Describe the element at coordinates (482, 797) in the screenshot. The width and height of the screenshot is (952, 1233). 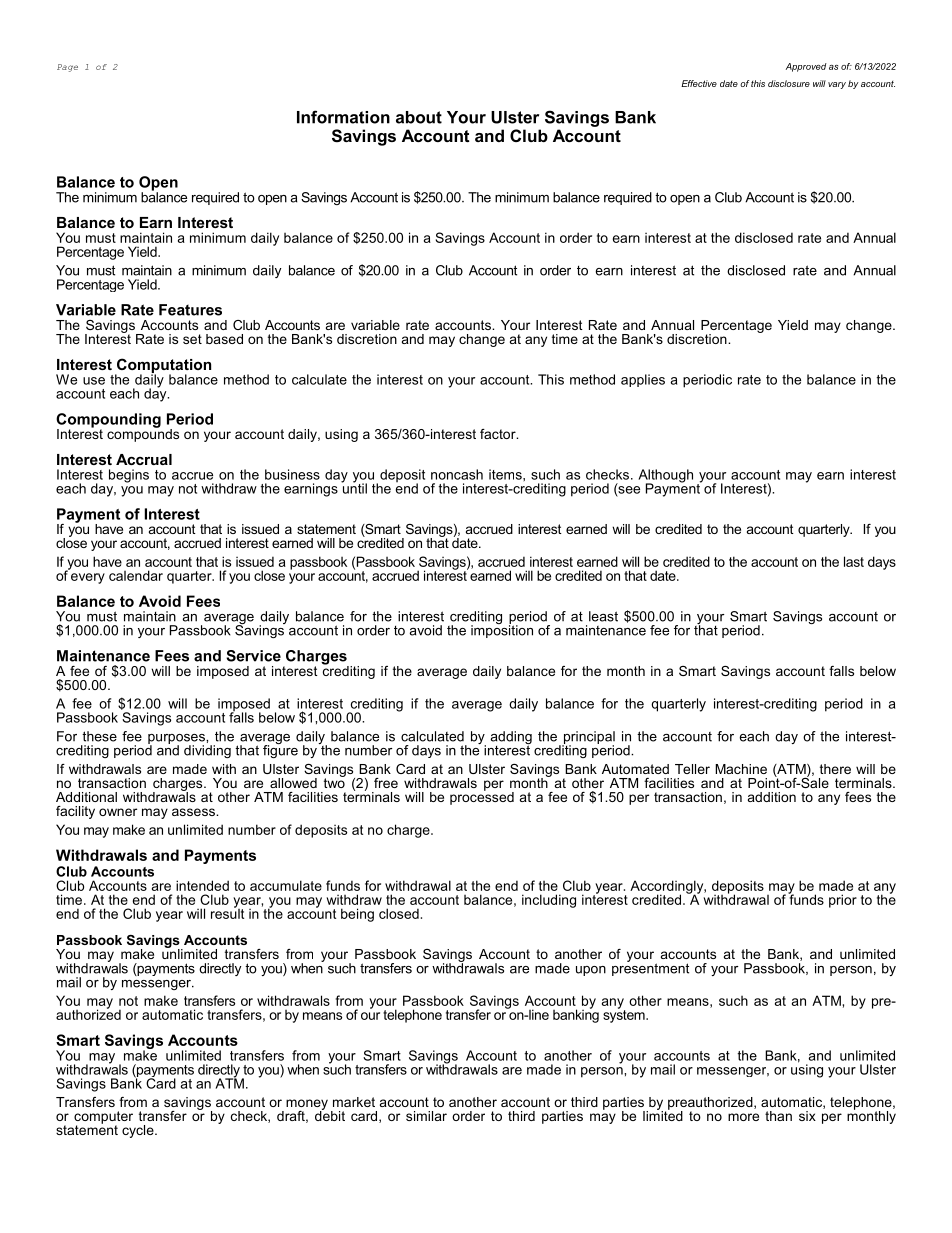
I see `processed` at that location.
